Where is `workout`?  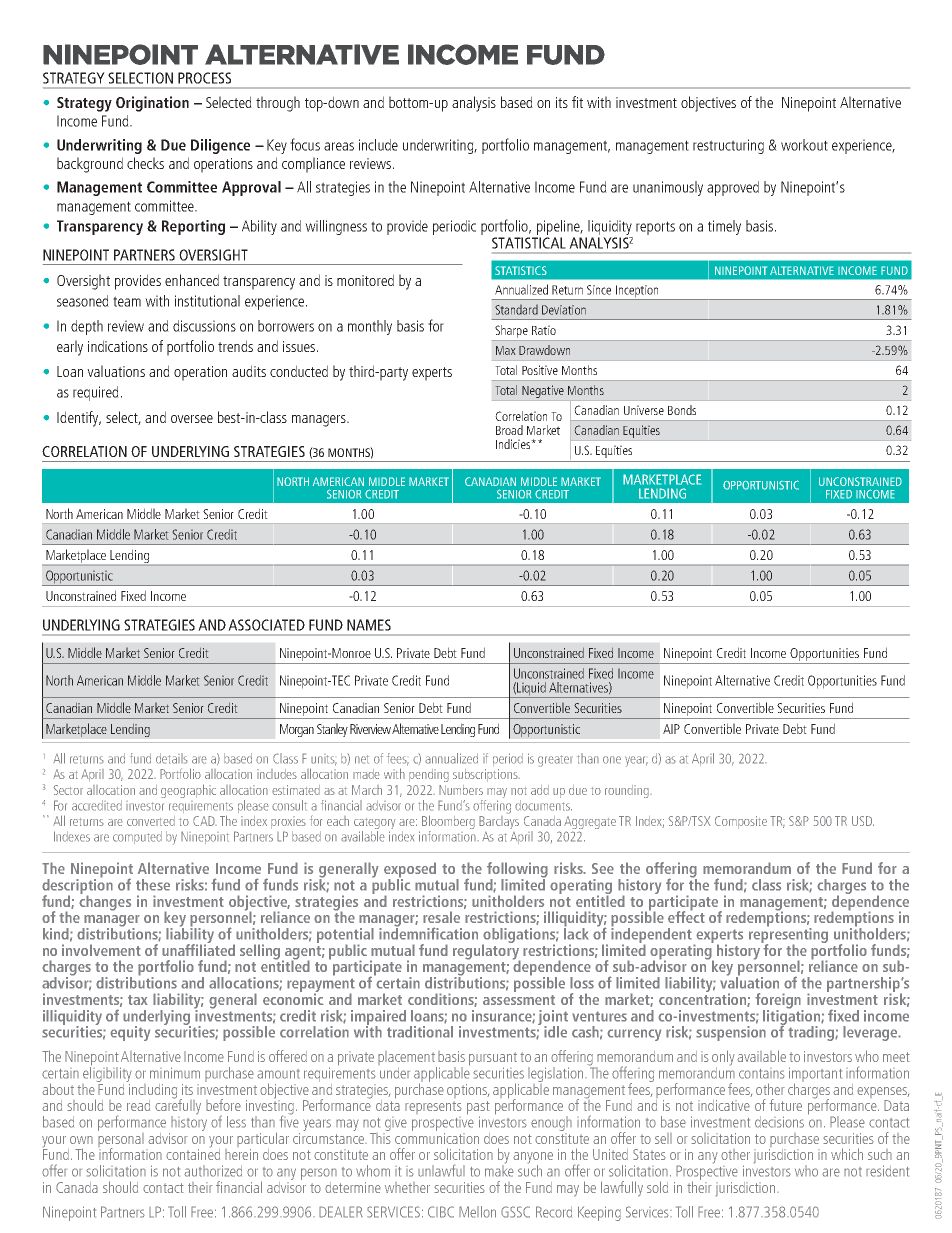 workout is located at coordinates (804, 145).
